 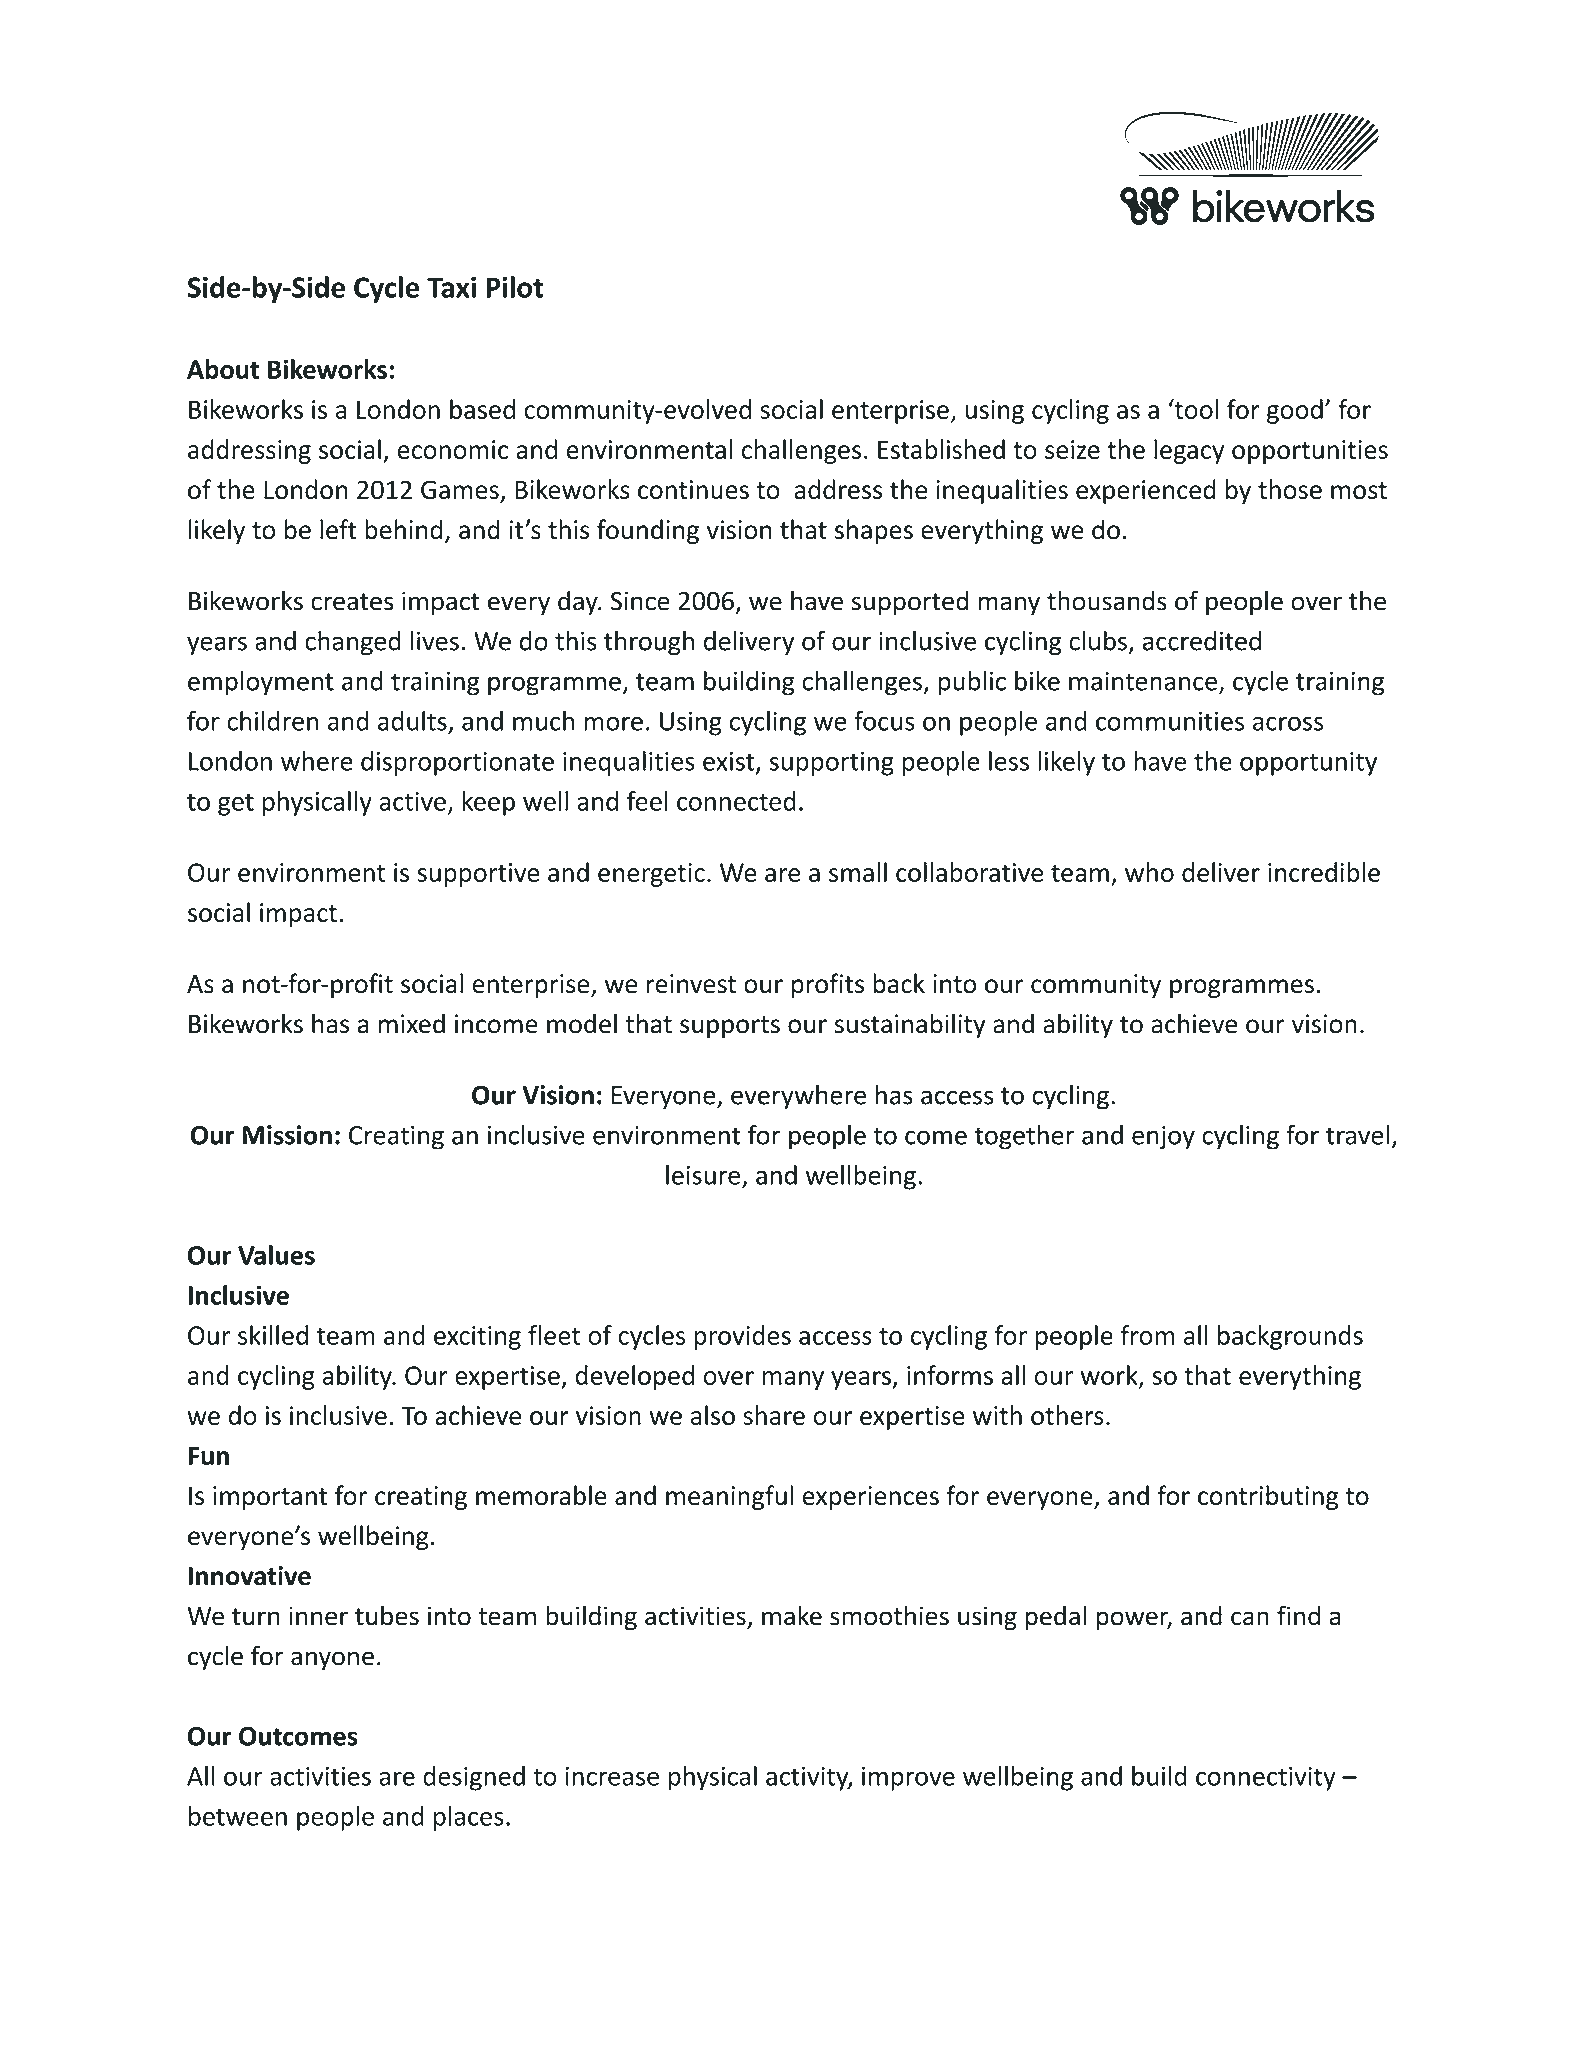 I want to click on leisure, so click(x=704, y=1176).
